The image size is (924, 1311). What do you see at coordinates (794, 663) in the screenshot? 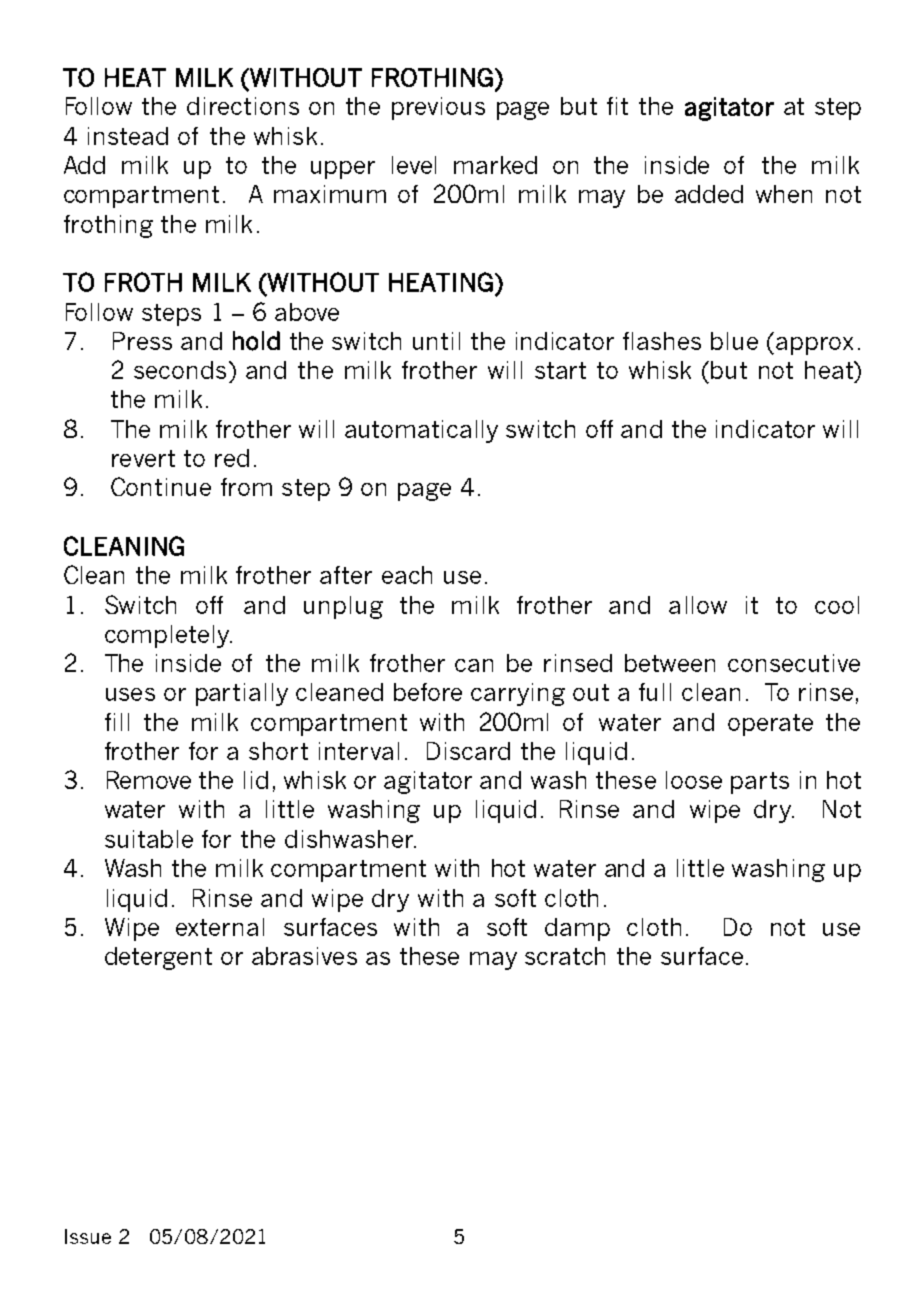
I see `consecutive` at bounding box center [794, 663].
